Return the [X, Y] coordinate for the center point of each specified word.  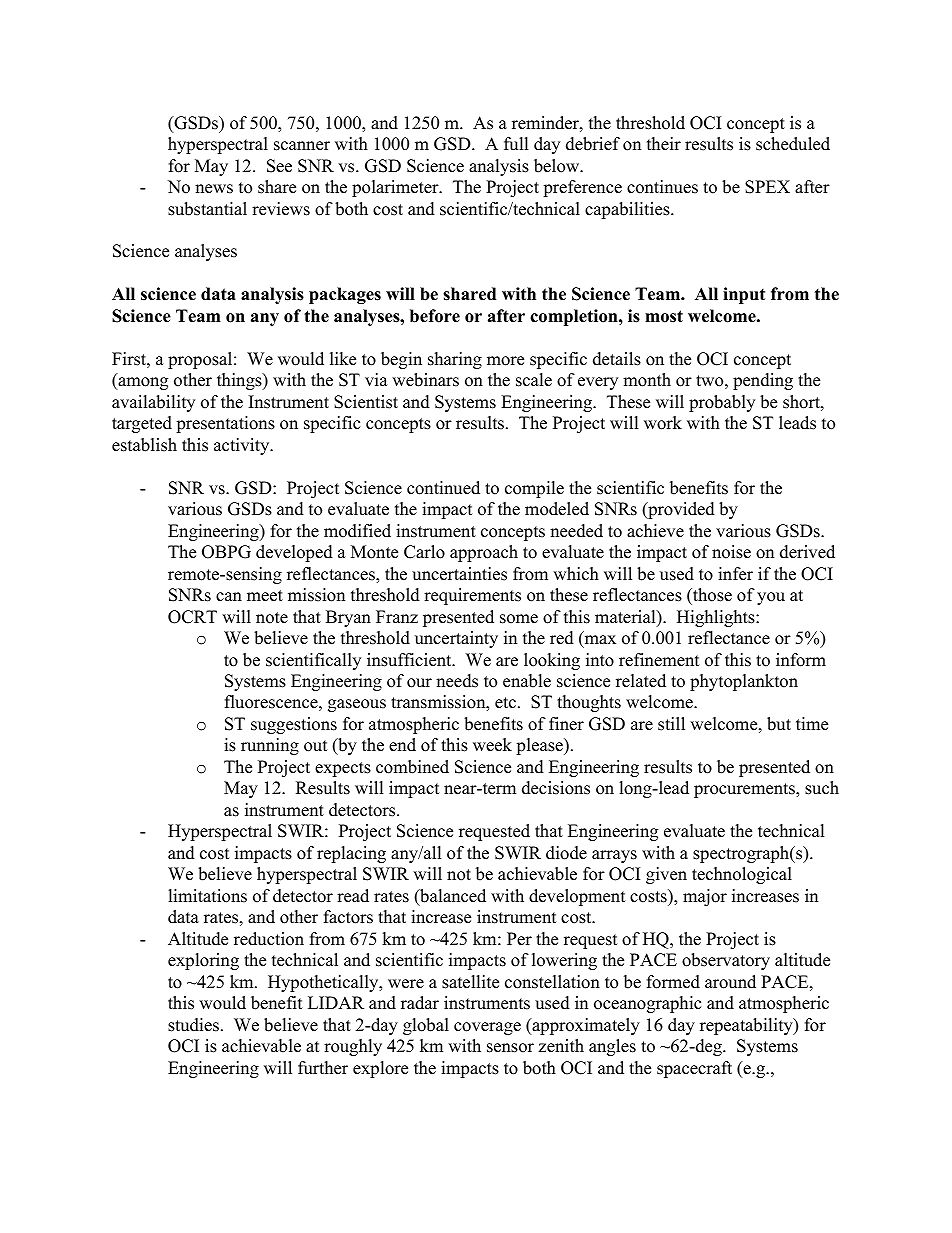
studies [193, 1025]
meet [265, 596]
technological [742, 875]
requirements [472, 596]
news [214, 189]
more [505, 361]
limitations [207, 896]
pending [763, 381]
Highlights [717, 618]
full [516, 144]
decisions [556, 788]
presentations [225, 424]
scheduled [793, 144]
